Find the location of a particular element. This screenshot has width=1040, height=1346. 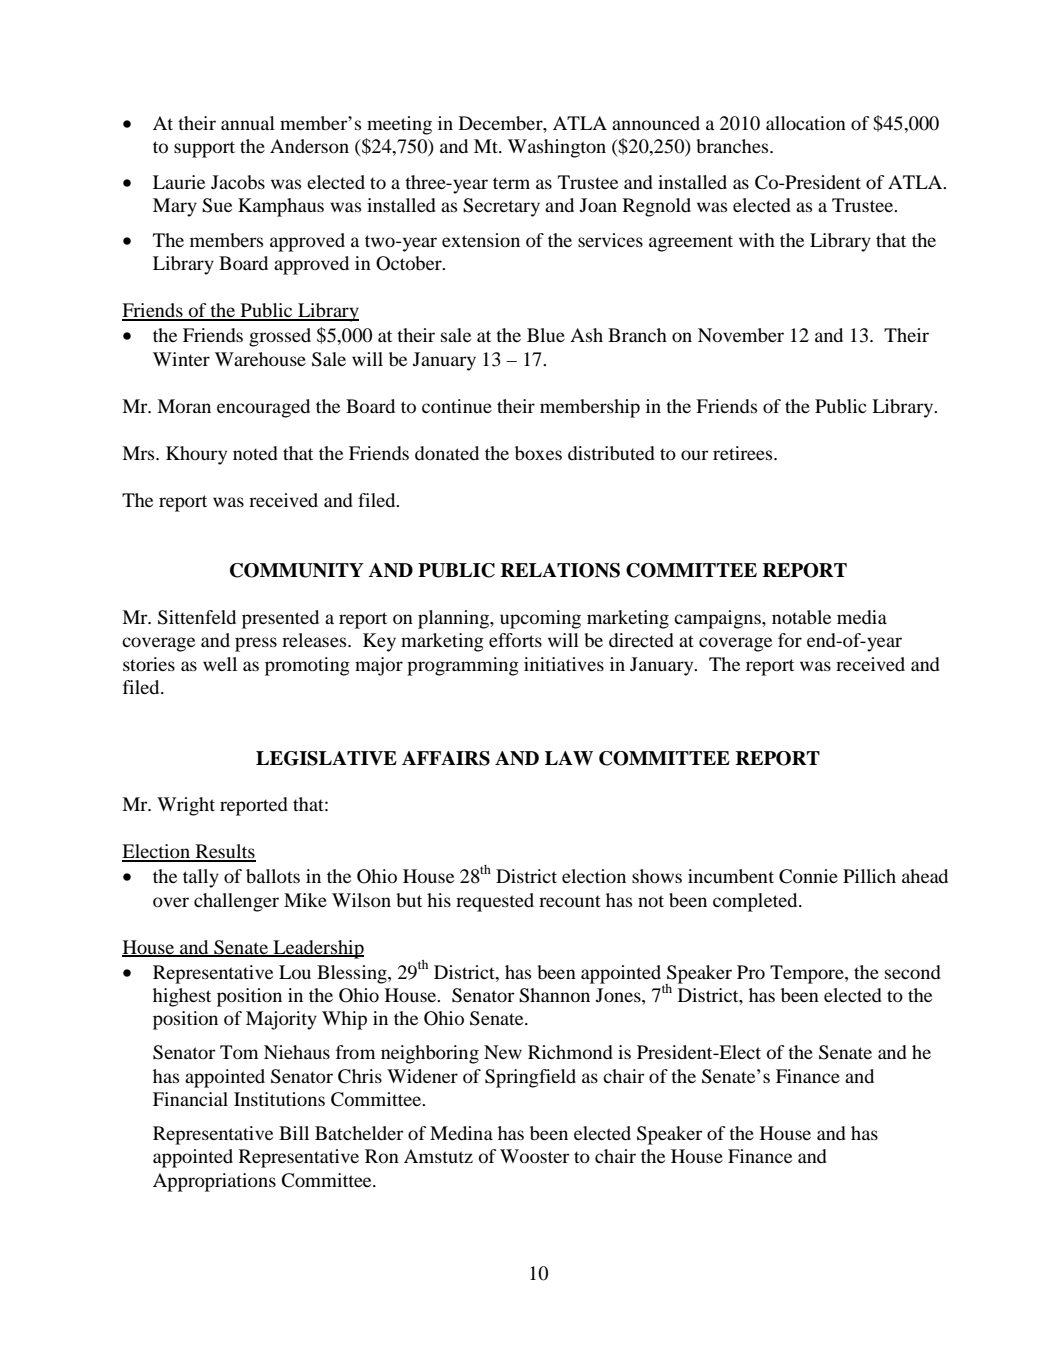

Results is located at coordinates (224, 852).
